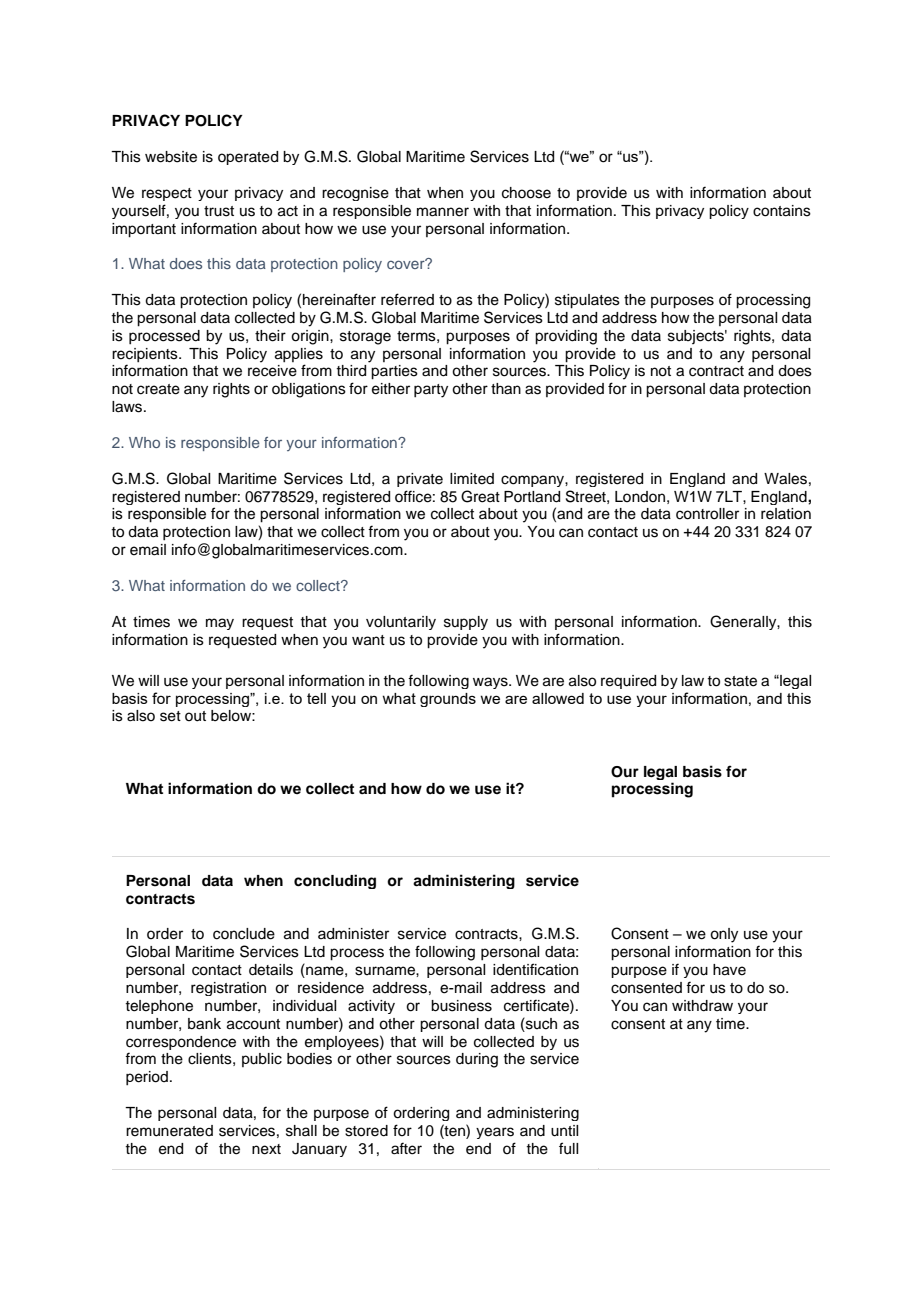 The height and width of the screenshot is (1308, 924). I want to click on remunerated, so click(169, 1131).
